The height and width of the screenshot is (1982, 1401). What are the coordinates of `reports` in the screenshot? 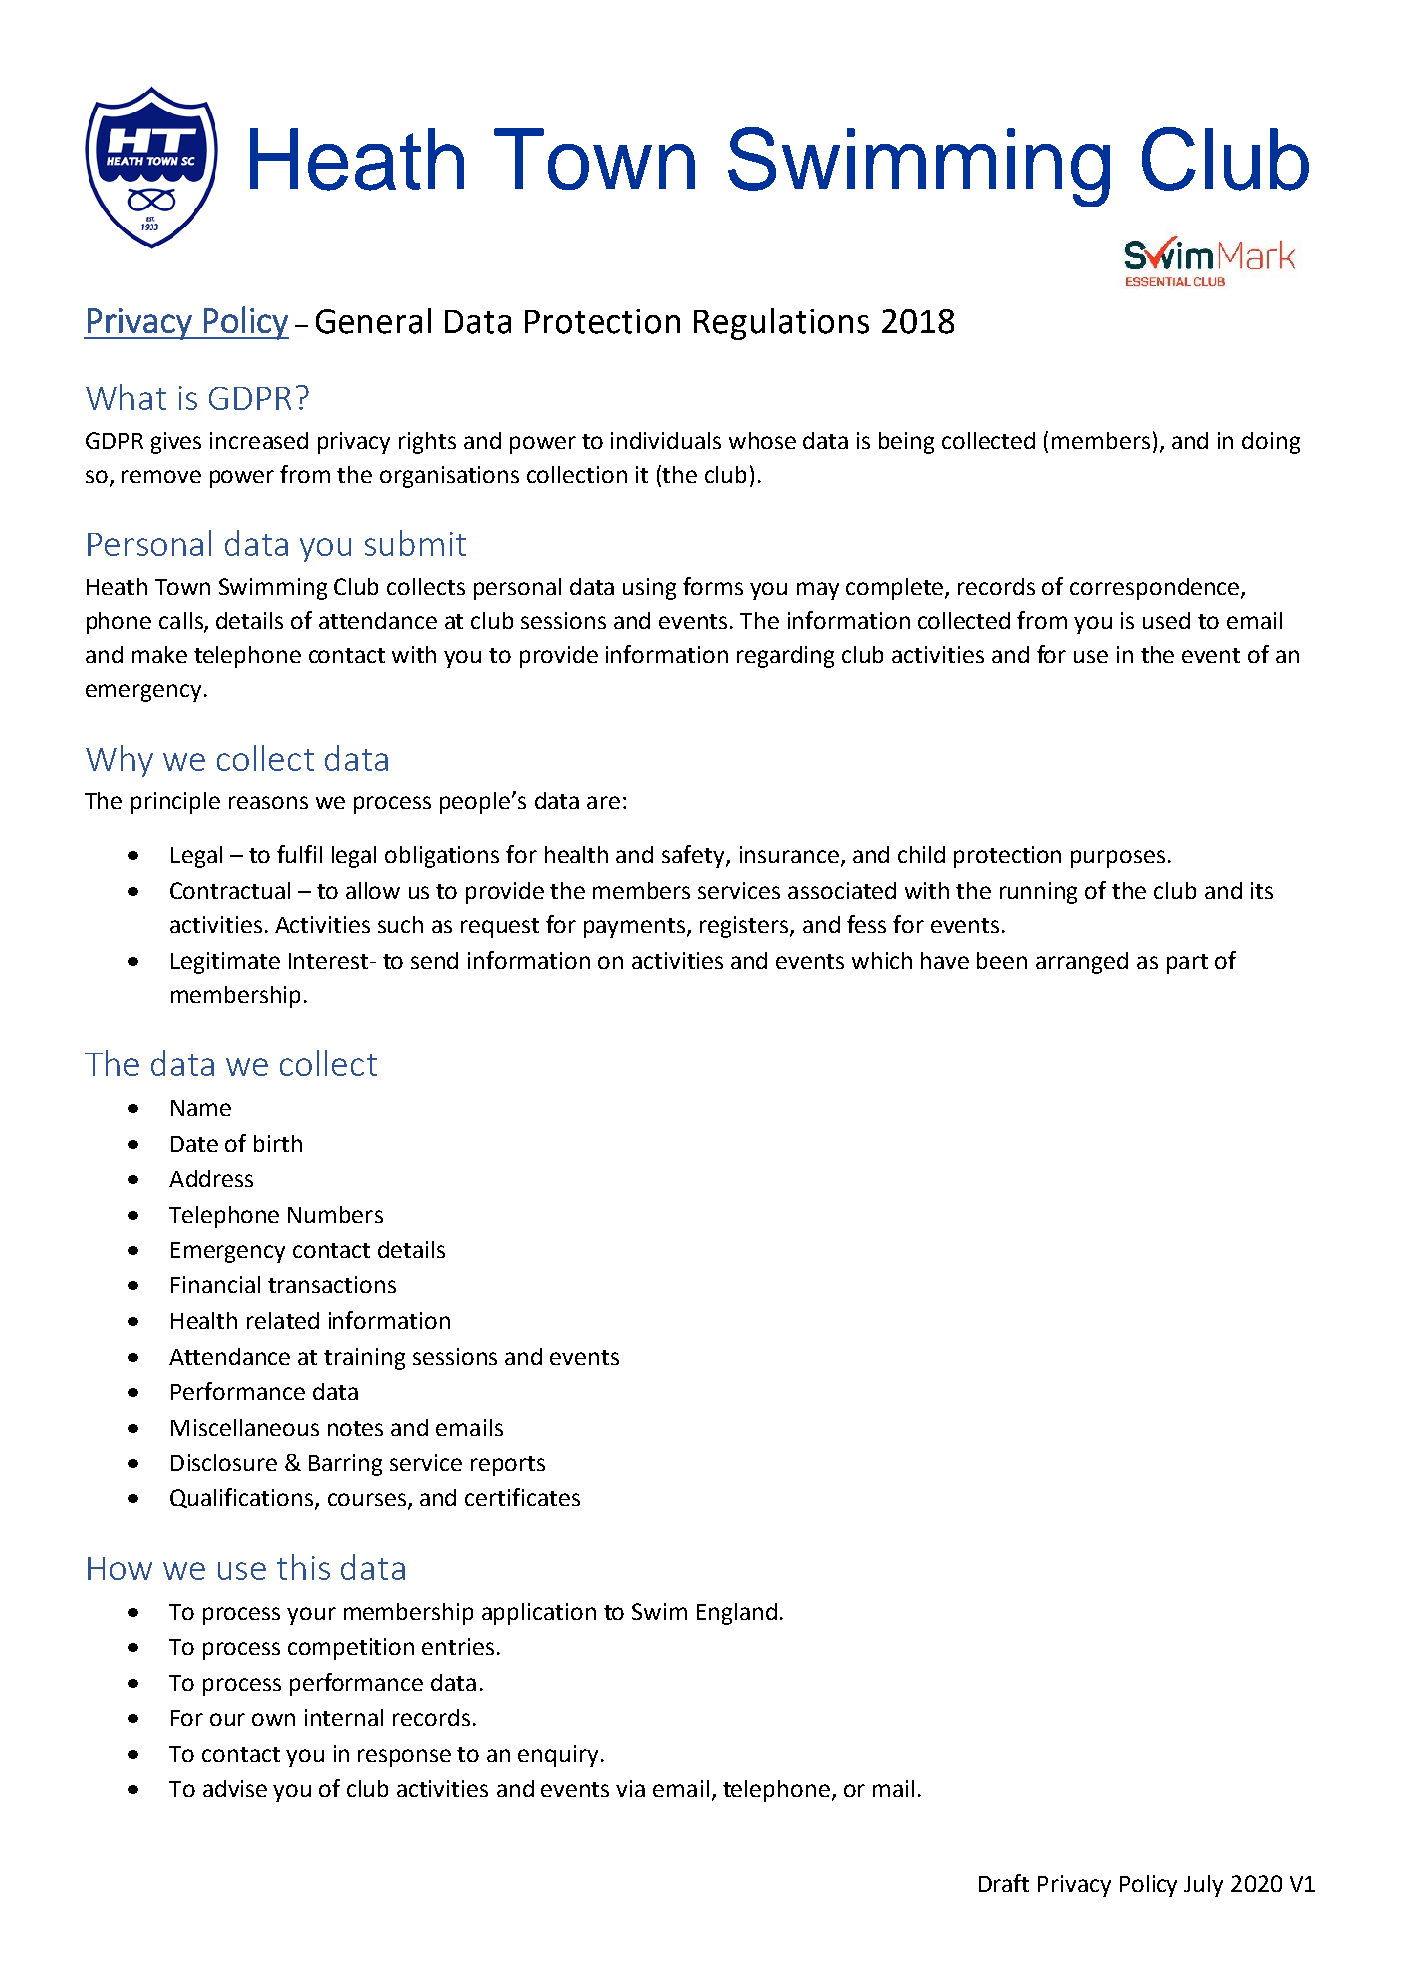 It's located at (508, 1466).
